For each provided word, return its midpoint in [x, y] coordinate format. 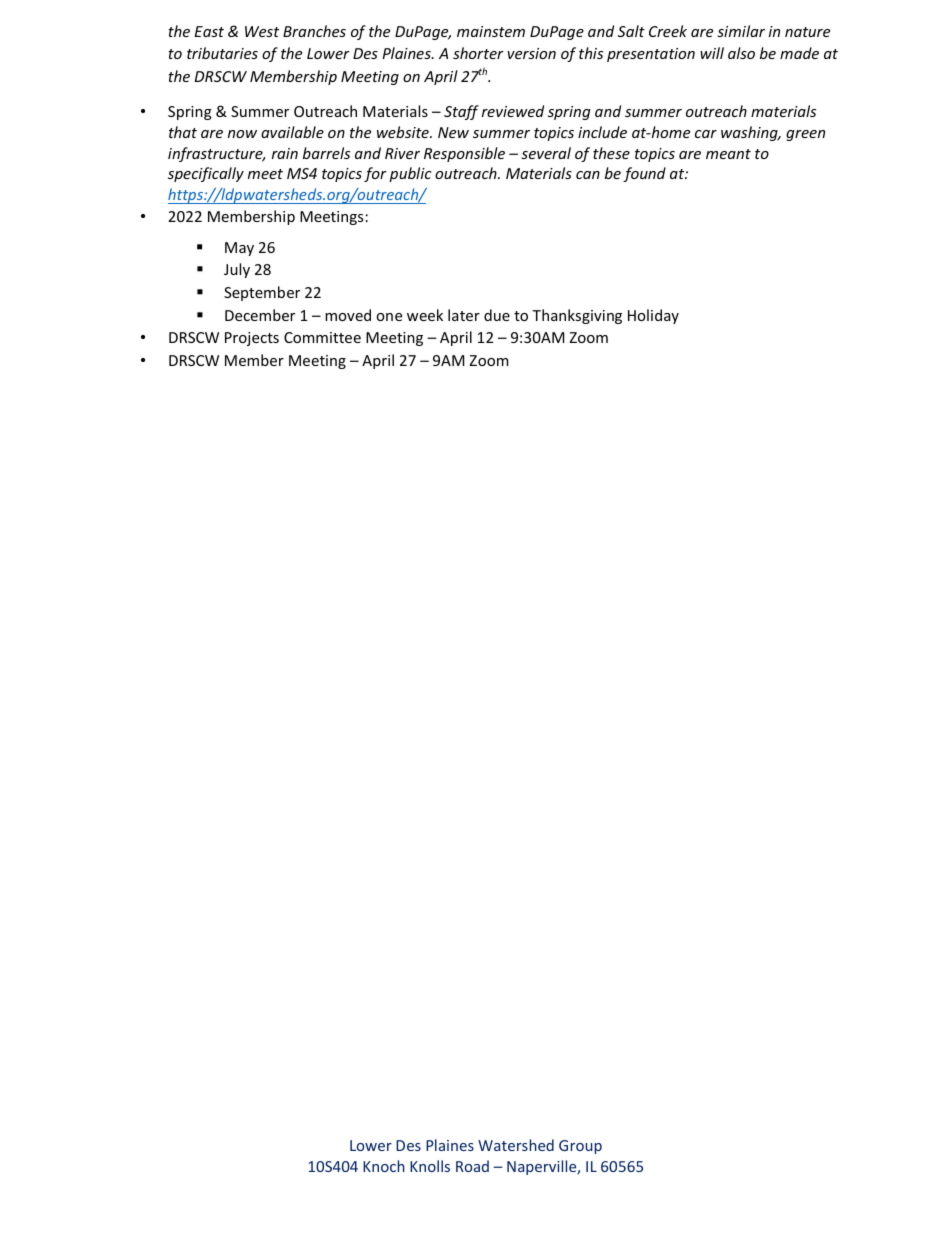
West [262, 31]
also [741, 53]
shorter [478, 53]
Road [472, 1166]
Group [580, 1147]
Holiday [653, 316]
